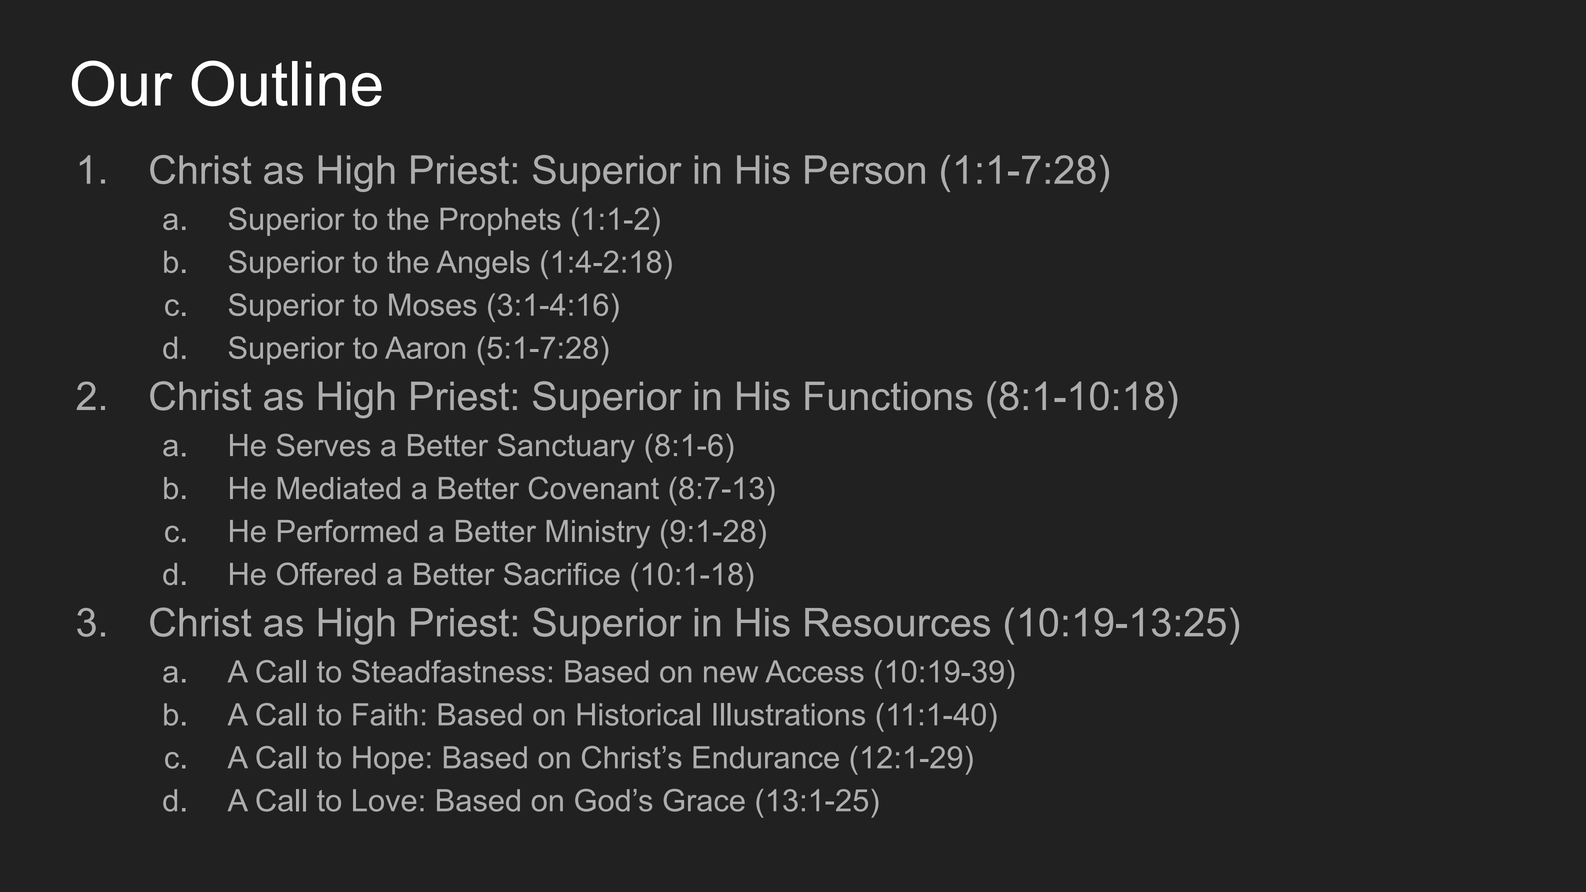 The width and height of the page is (1586, 892). I want to click on Outline, so click(286, 83).
